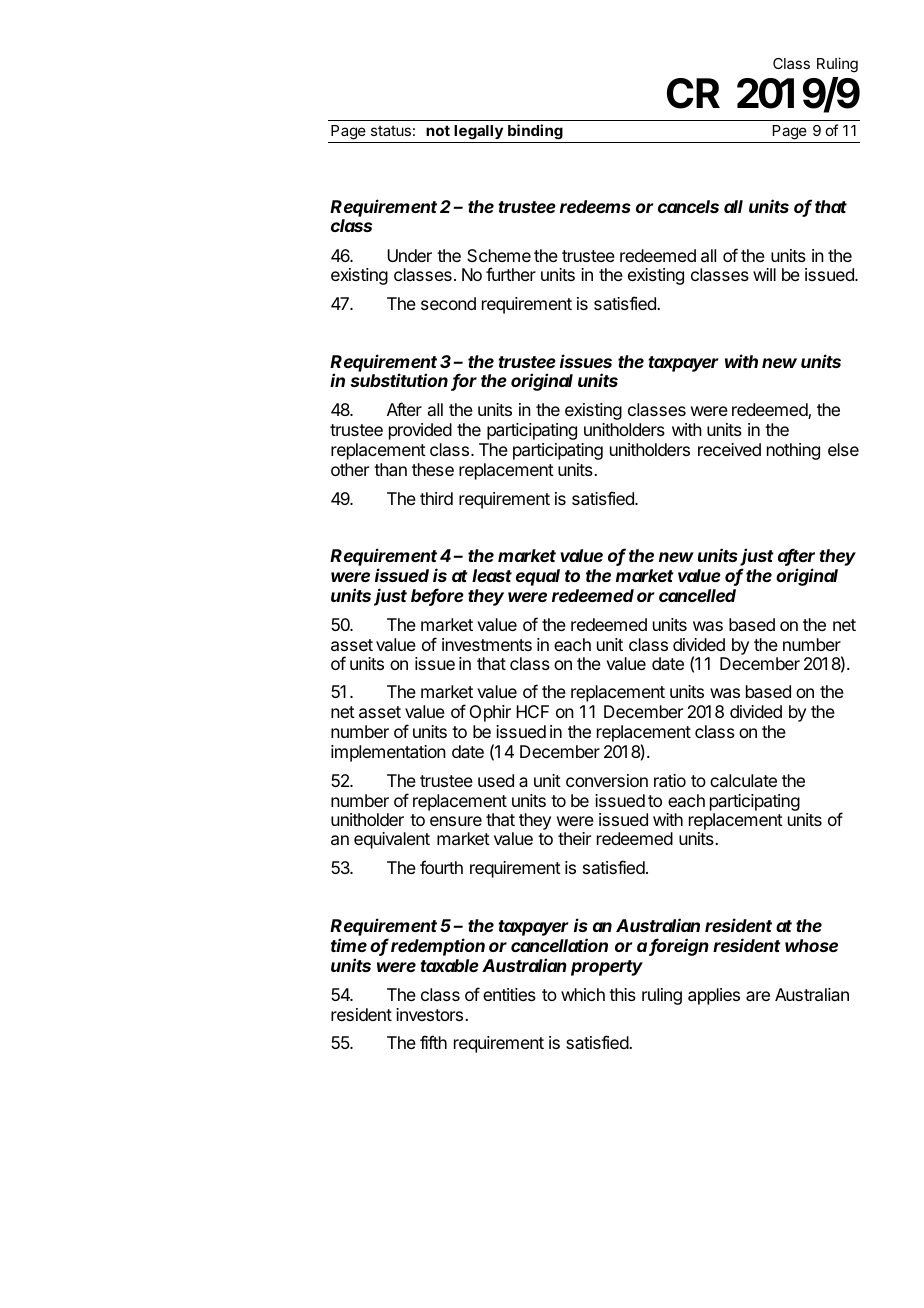 Image resolution: width=924 pixels, height=1308 pixels. Describe the element at coordinates (583, 994) in the document. I see `which` at that location.
